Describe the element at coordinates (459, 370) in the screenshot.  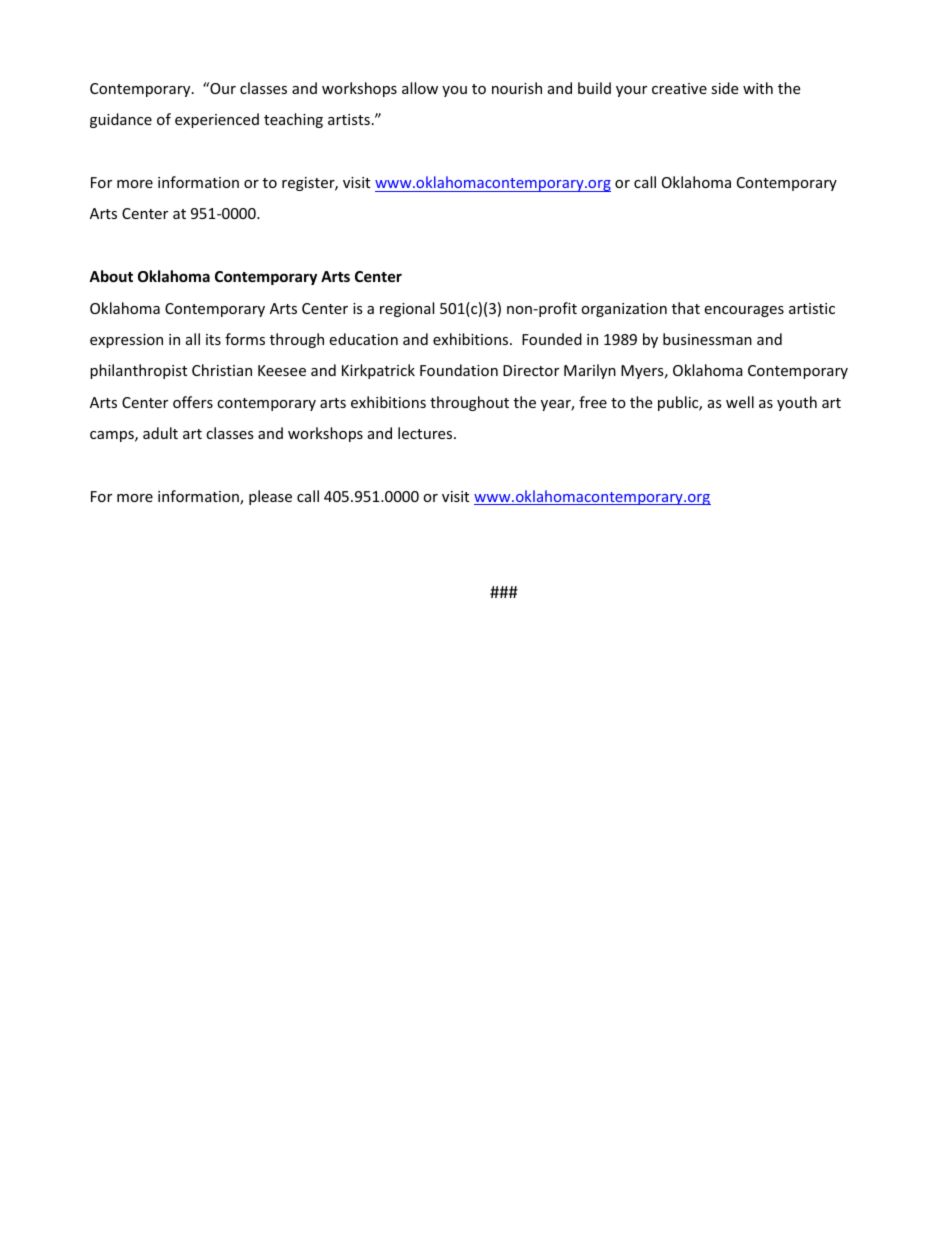
I see `Foundation` at that location.
